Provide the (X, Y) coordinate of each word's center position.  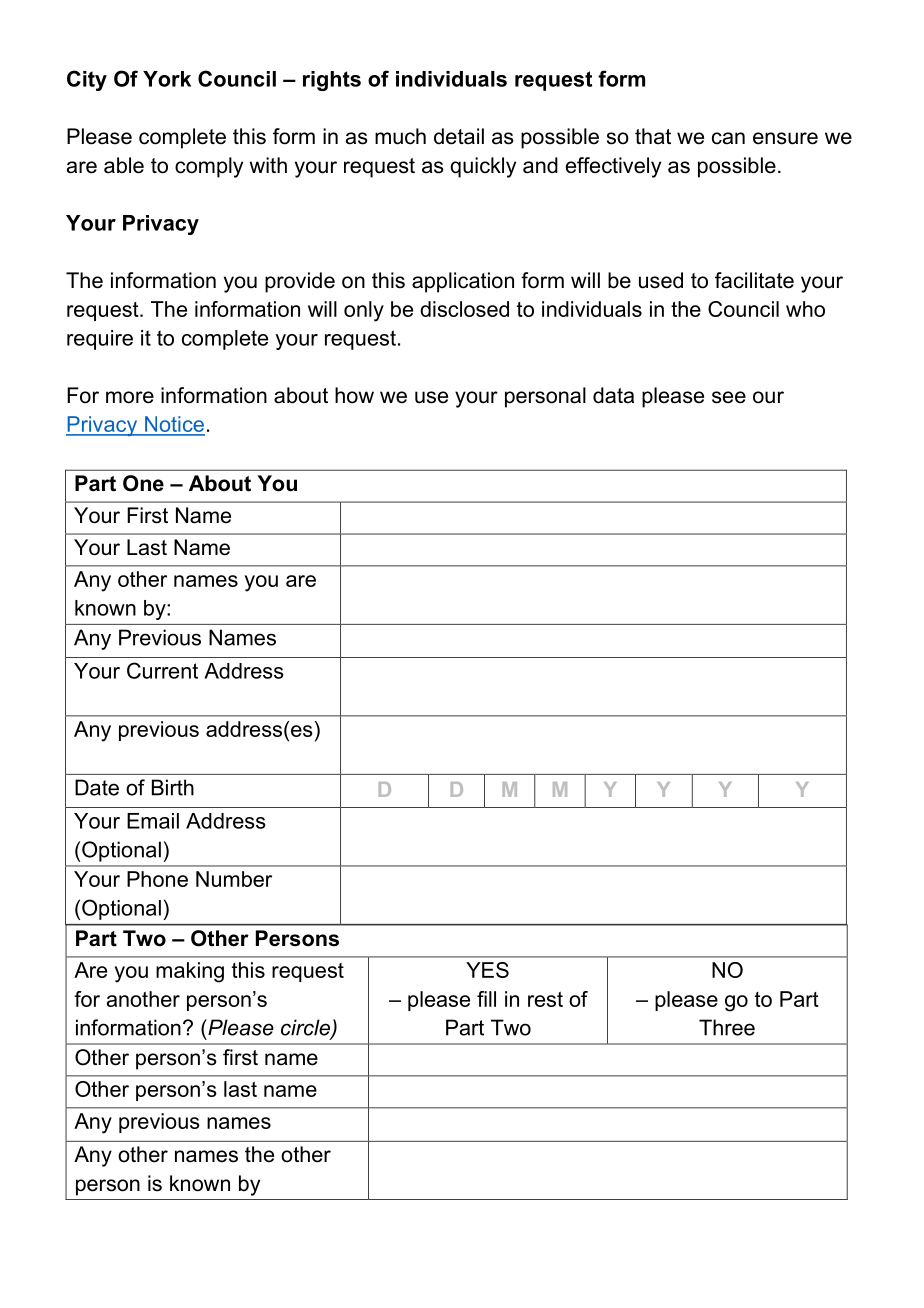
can (728, 138)
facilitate (754, 280)
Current (162, 670)
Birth (173, 787)
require (100, 340)
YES (487, 970)
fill (486, 999)
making (190, 972)
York (167, 79)
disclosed (464, 309)
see (729, 397)
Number (234, 879)
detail (459, 136)
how (354, 395)
